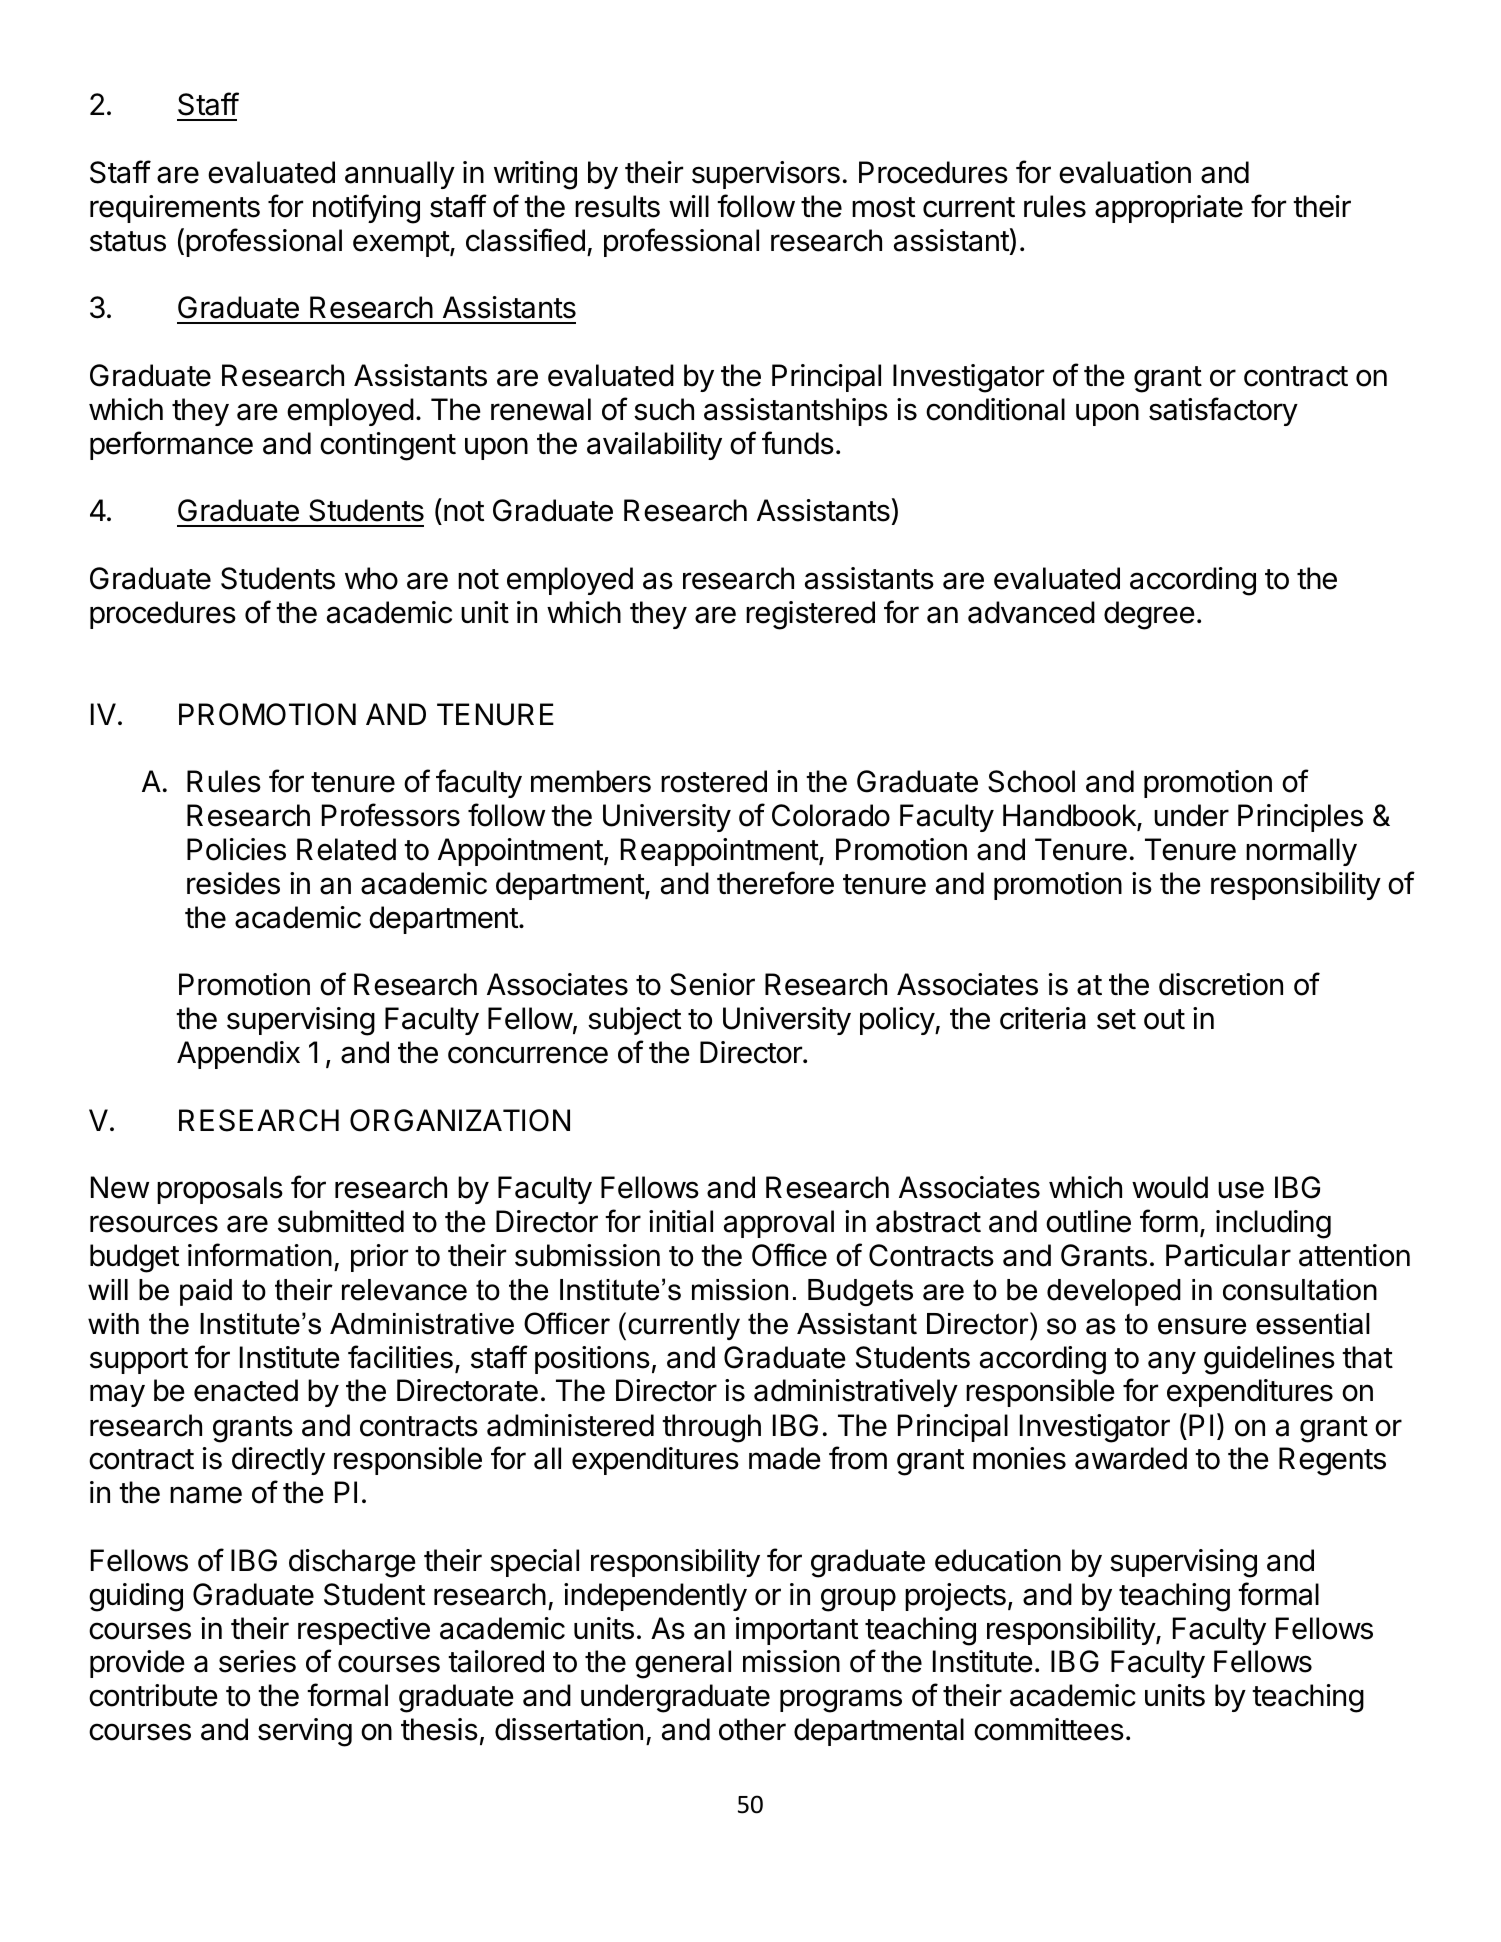 The image size is (1501, 1942). What do you see at coordinates (391, 815) in the page?
I see `Professors` at bounding box center [391, 815].
